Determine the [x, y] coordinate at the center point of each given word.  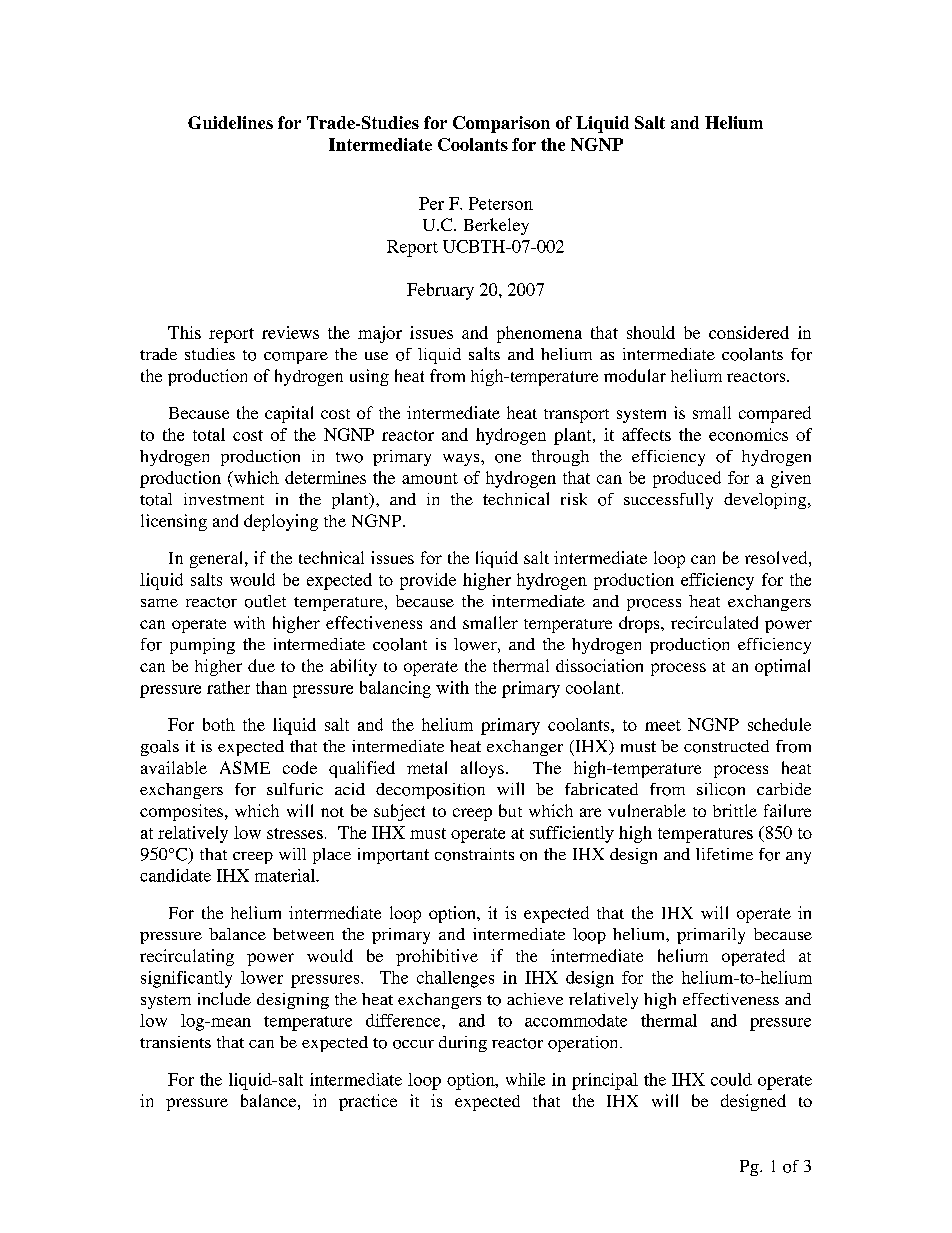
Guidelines [230, 122]
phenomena [539, 334]
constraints [474, 854]
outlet [265, 601]
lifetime [724, 854]
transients [175, 1042]
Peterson [501, 203]
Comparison [501, 124]
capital [289, 414]
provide [428, 581]
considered [749, 332]
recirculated [714, 622]
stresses [295, 833]
